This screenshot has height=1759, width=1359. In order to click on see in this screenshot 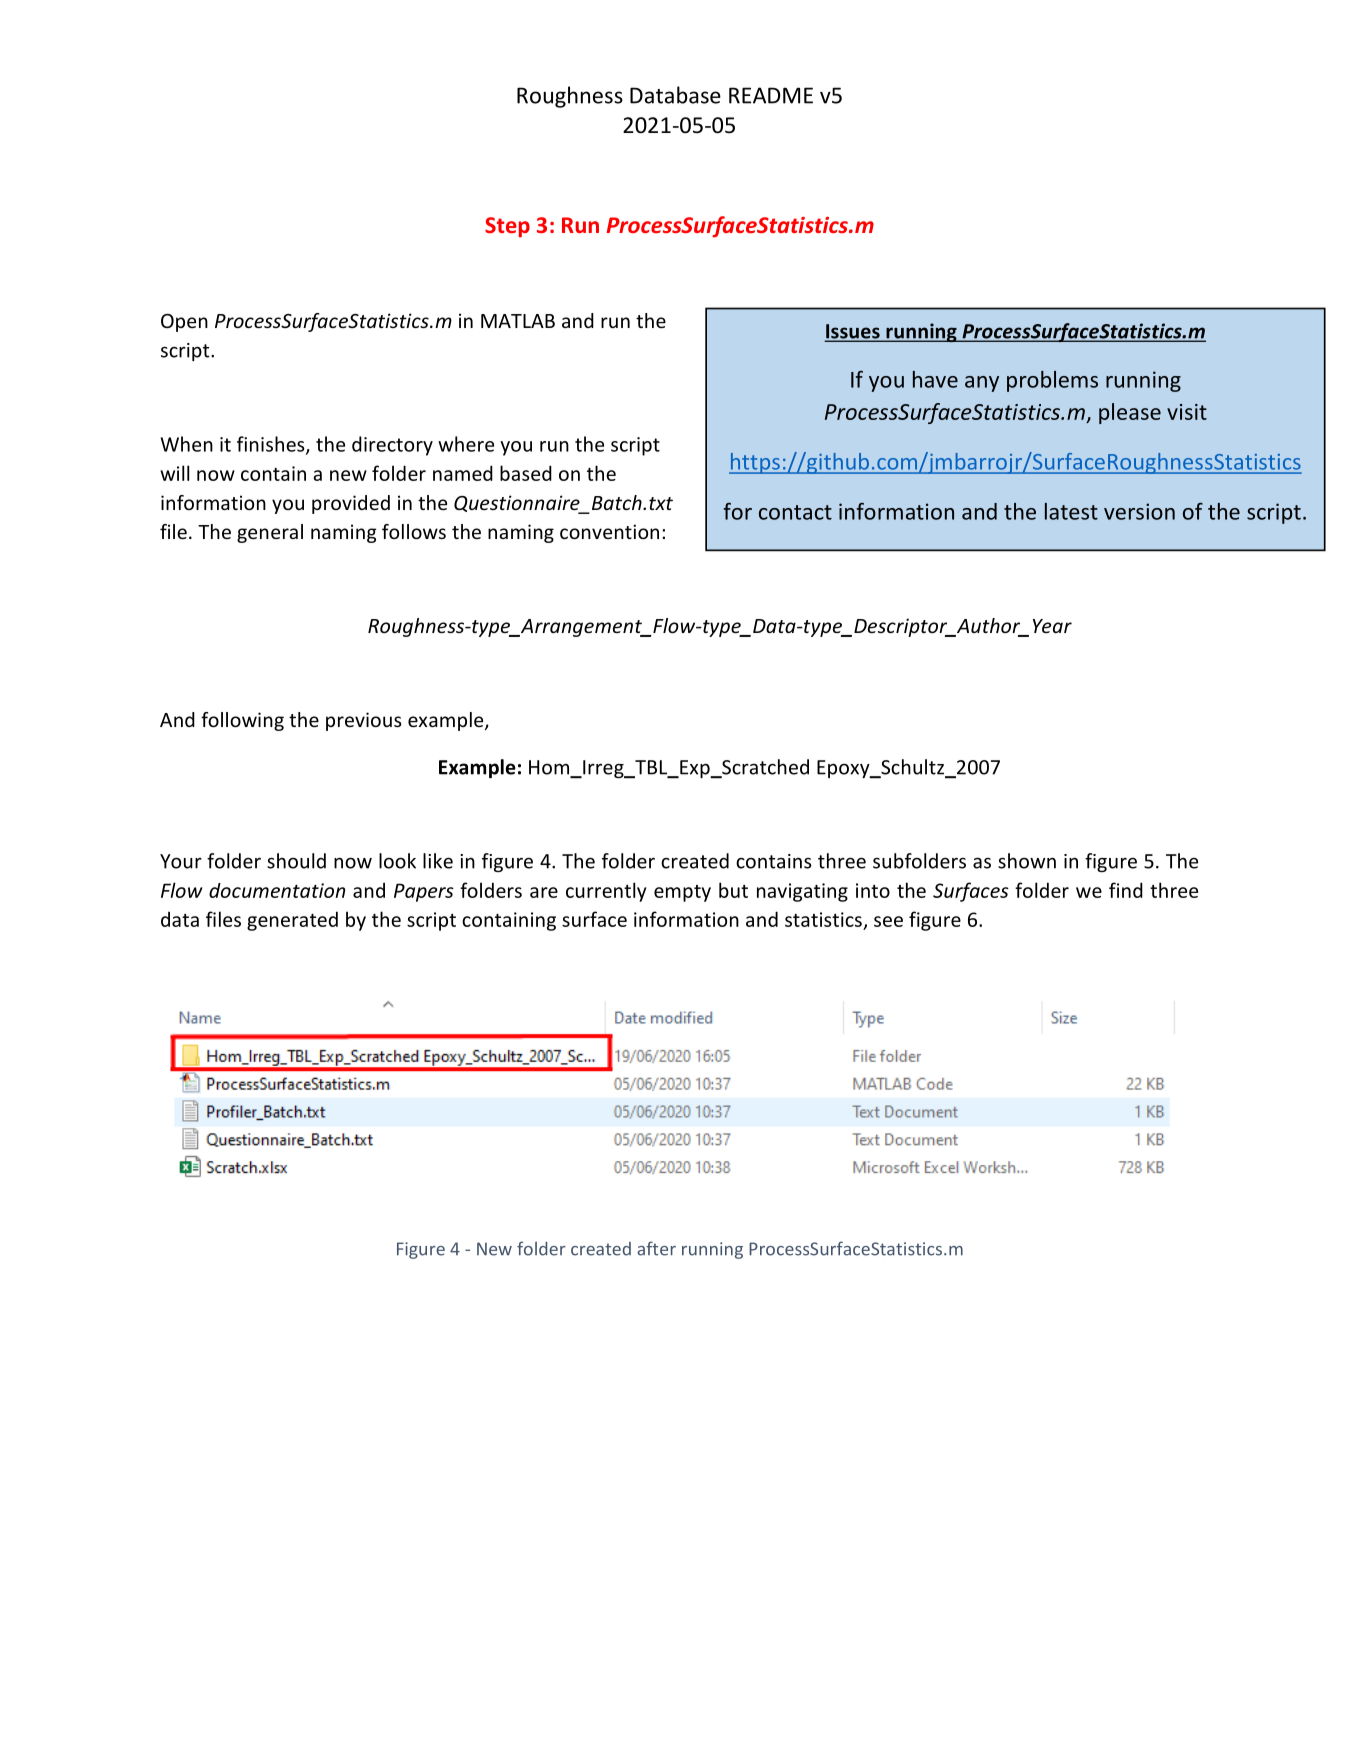, I will do `click(888, 921)`.
